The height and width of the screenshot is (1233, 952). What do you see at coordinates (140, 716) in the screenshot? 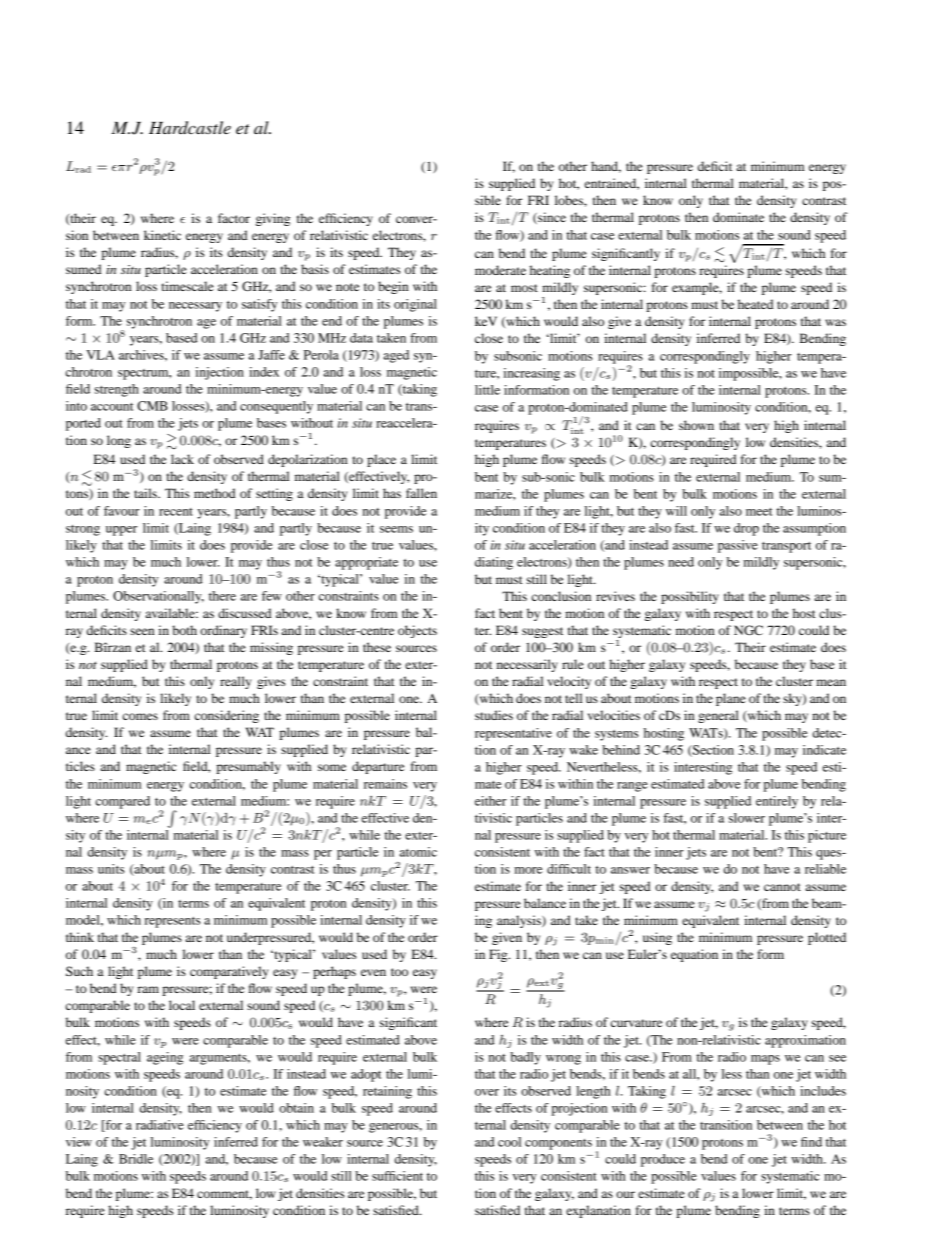
I see `comes` at bounding box center [140, 716].
